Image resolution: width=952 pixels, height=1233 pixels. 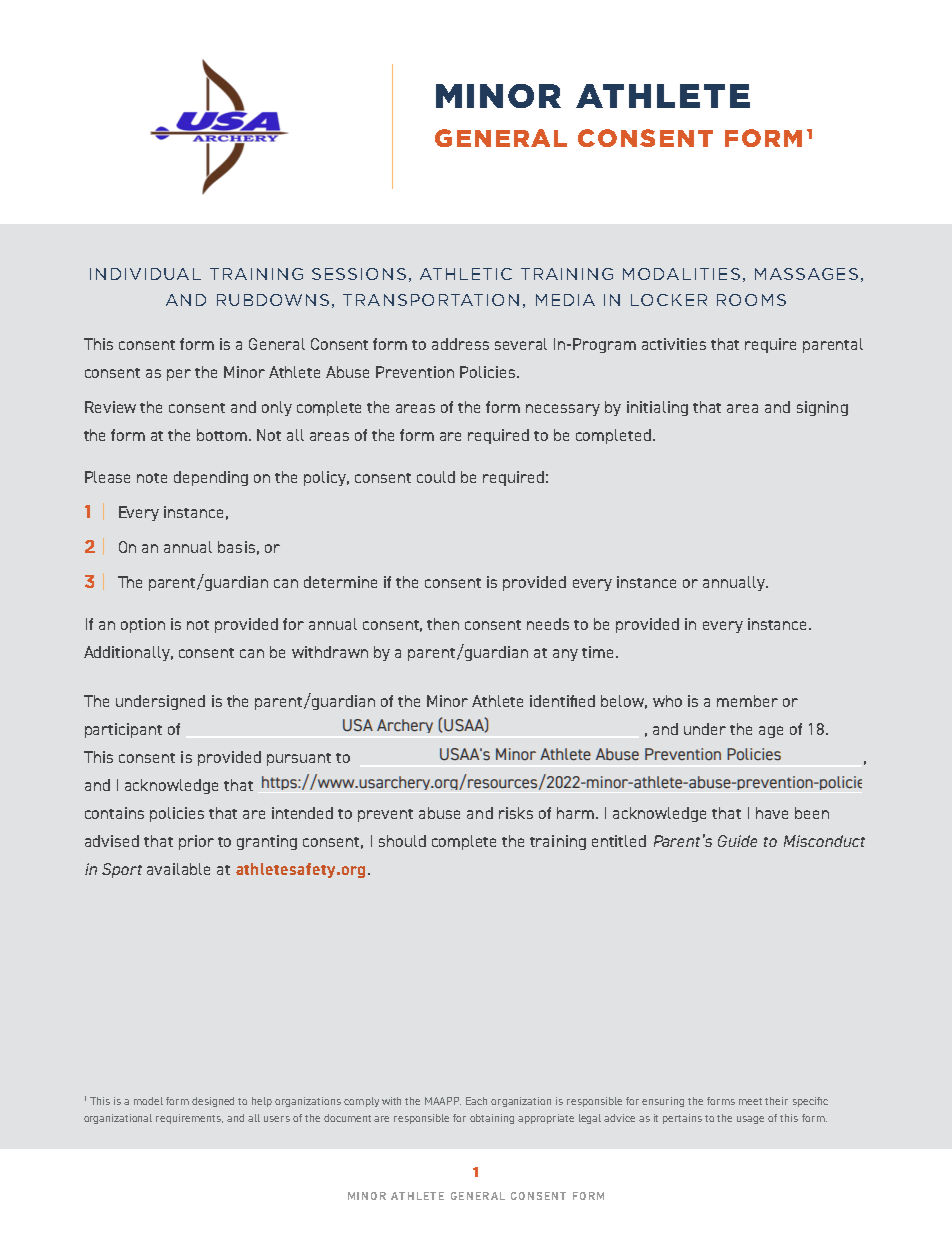 I want to click on then, so click(x=443, y=624).
